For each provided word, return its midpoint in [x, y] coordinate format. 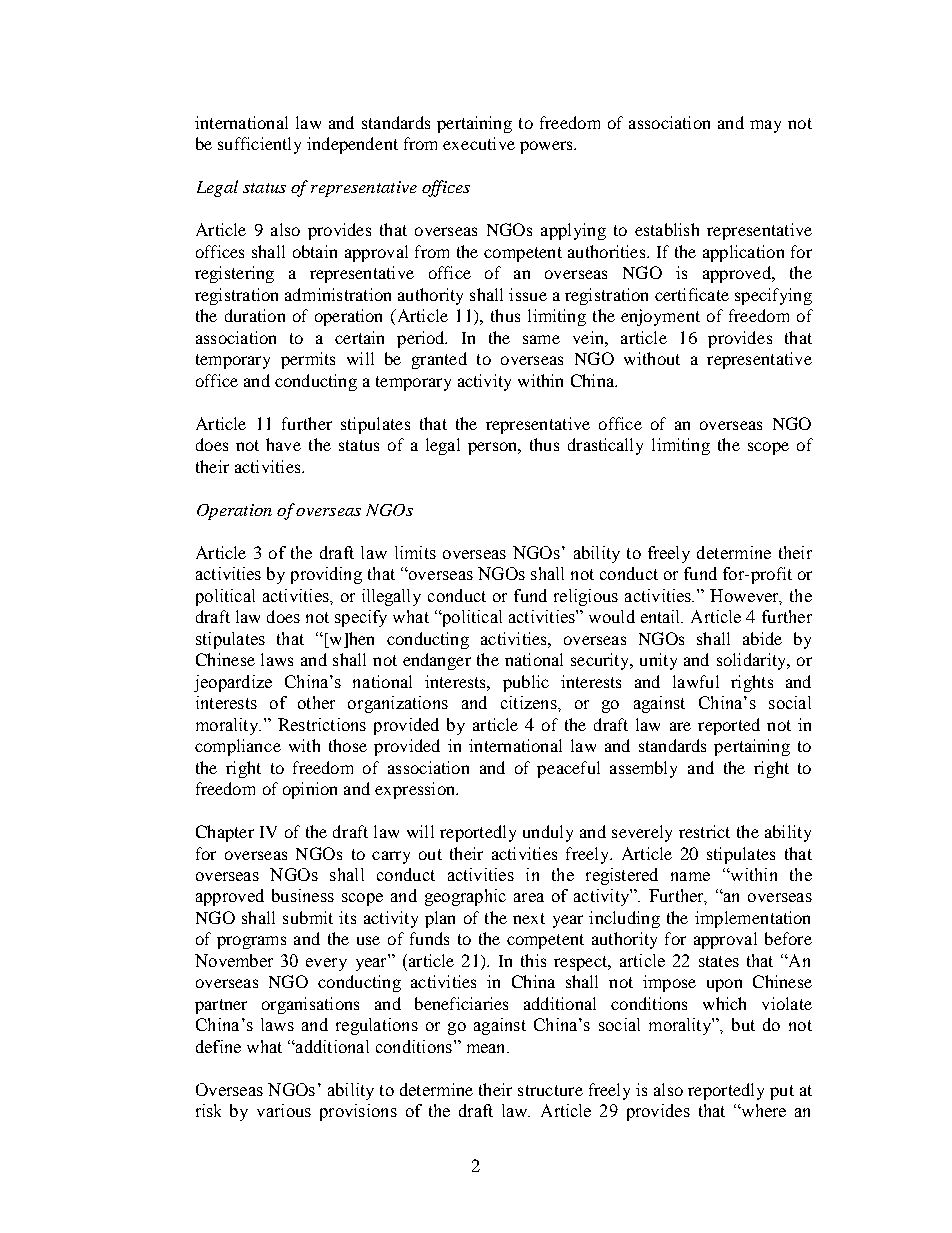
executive [479, 143]
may [765, 126]
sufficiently [259, 145]
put [782, 1092]
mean [487, 1048]
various [284, 1110]
